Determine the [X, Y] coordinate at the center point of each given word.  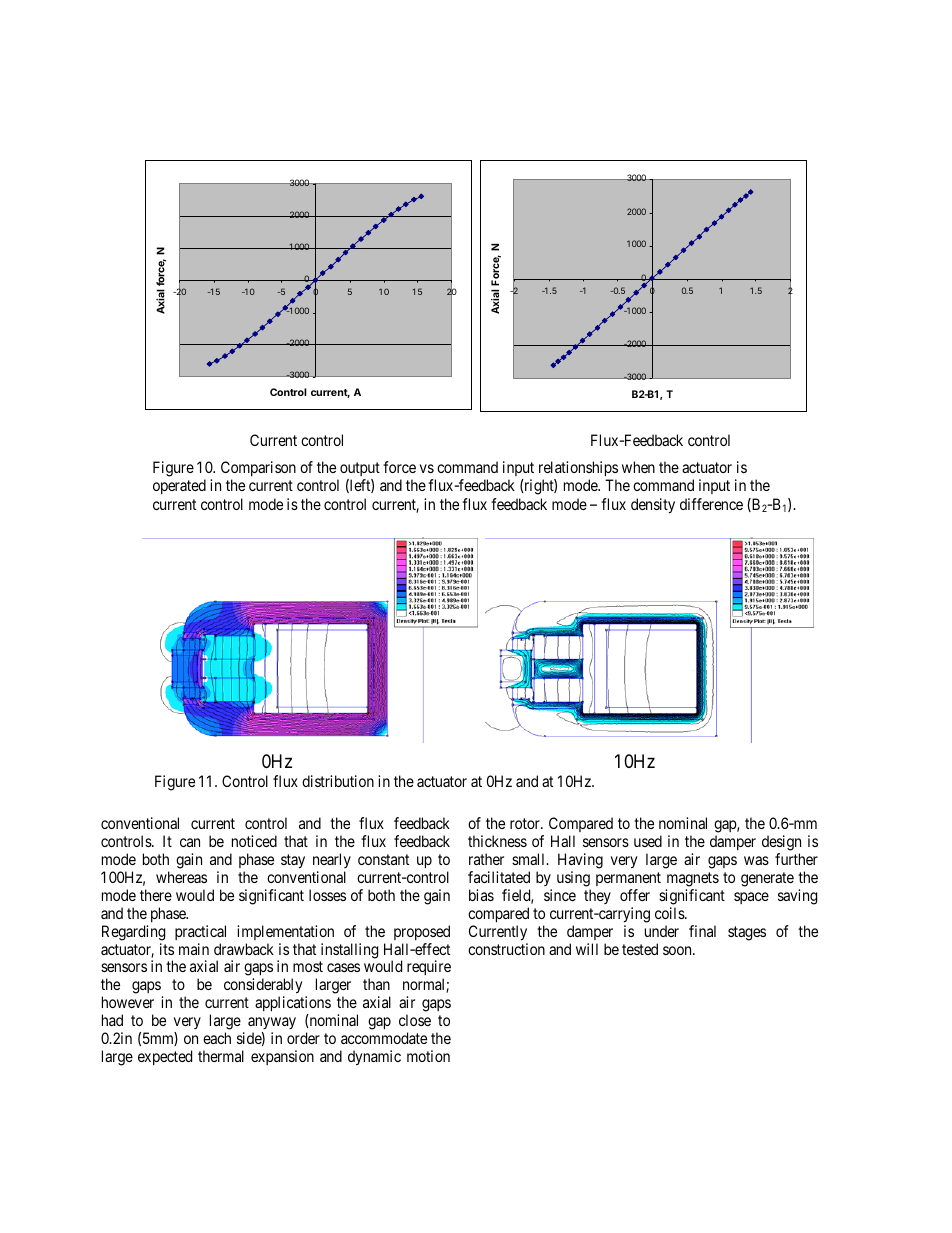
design [781, 844]
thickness [497, 841]
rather [486, 859]
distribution [338, 781]
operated [179, 486]
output [359, 471]
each [217, 1038]
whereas [181, 877]
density [653, 506]
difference [711, 504]
